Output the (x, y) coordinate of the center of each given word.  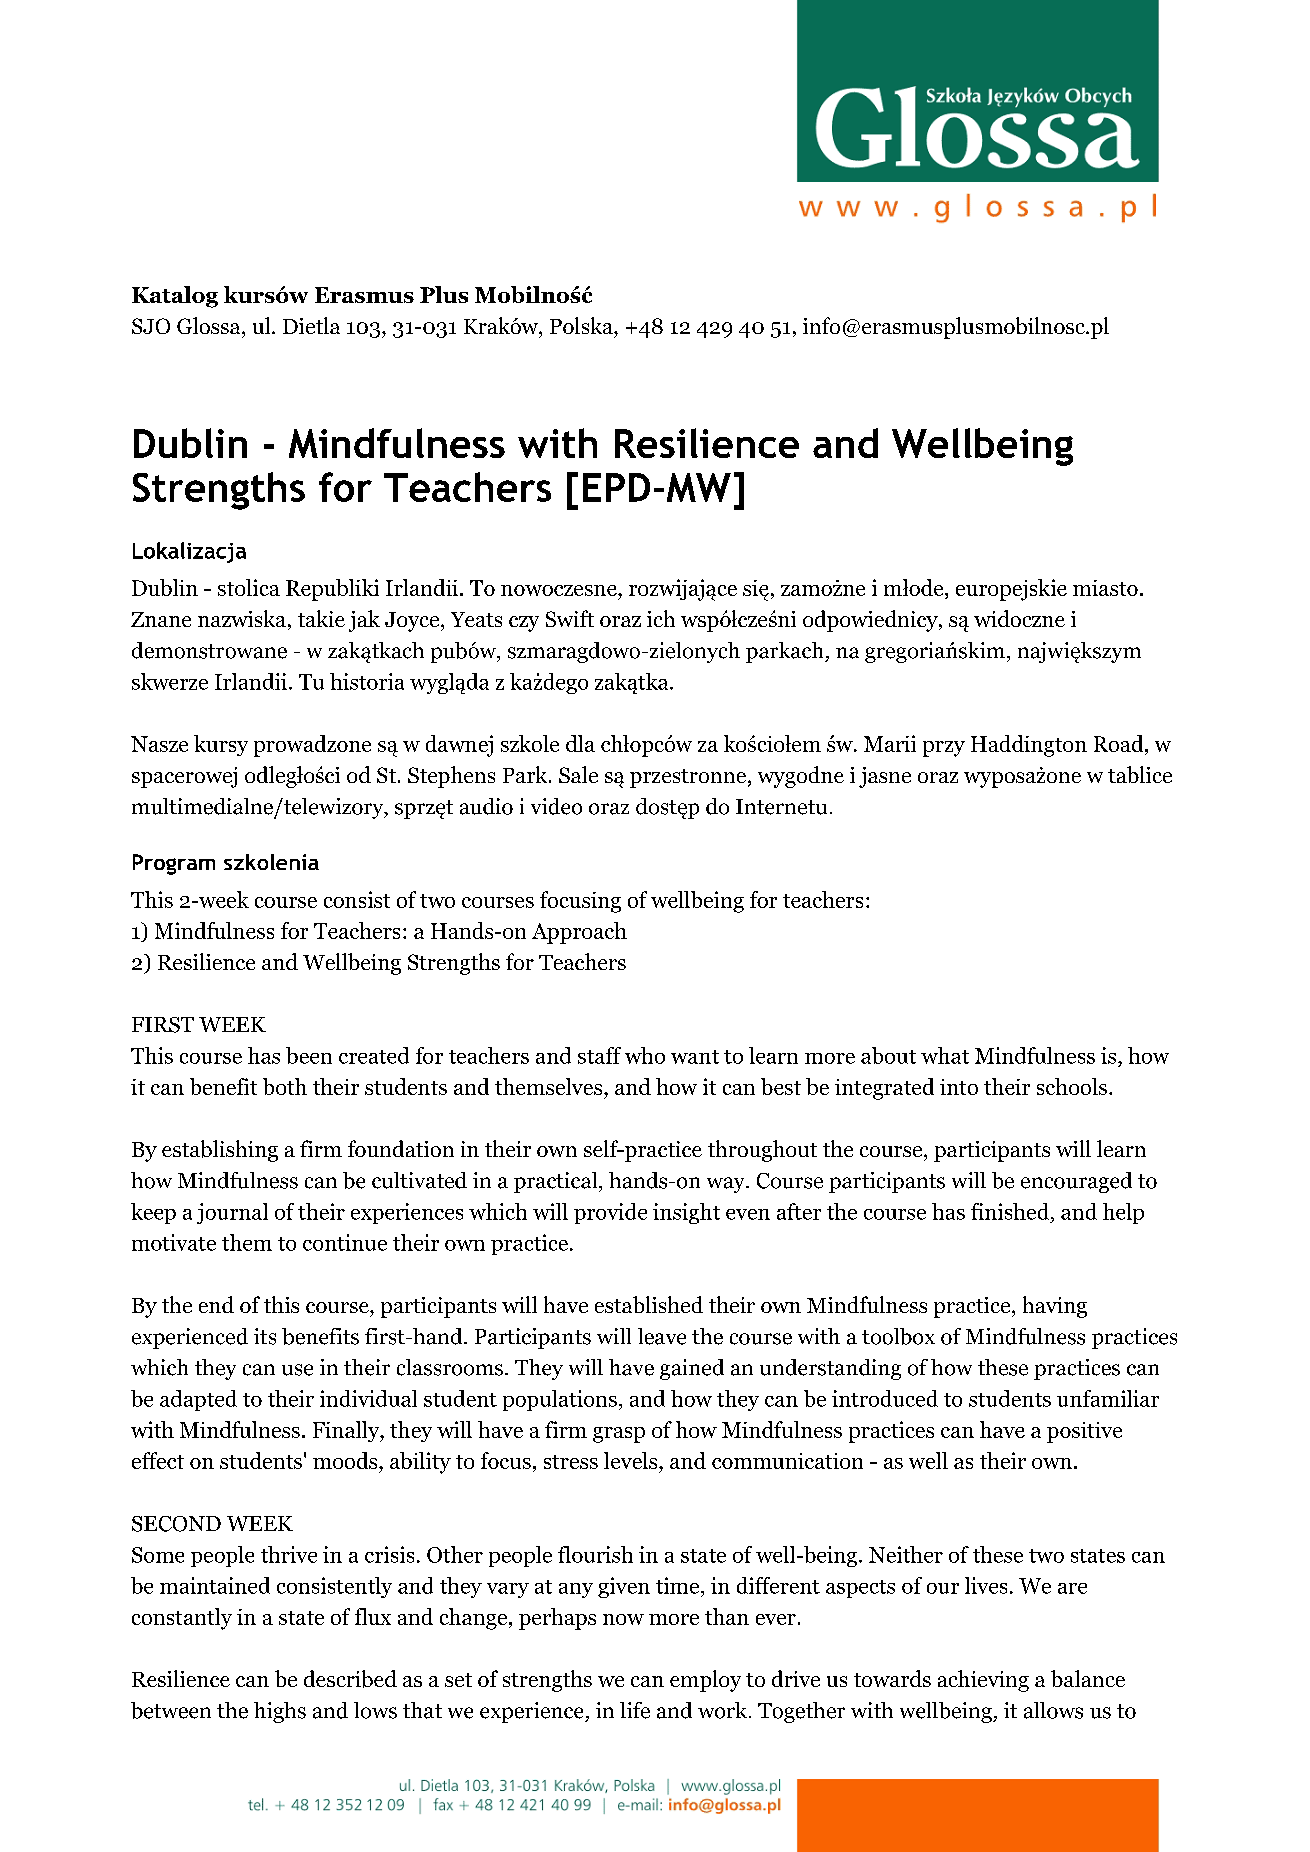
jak (364, 621)
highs (280, 1712)
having (1055, 1307)
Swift (570, 618)
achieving (983, 1681)
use (297, 1370)
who (645, 1055)
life (635, 1710)
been (309, 1055)
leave (662, 1336)
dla (580, 743)
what (945, 1055)
